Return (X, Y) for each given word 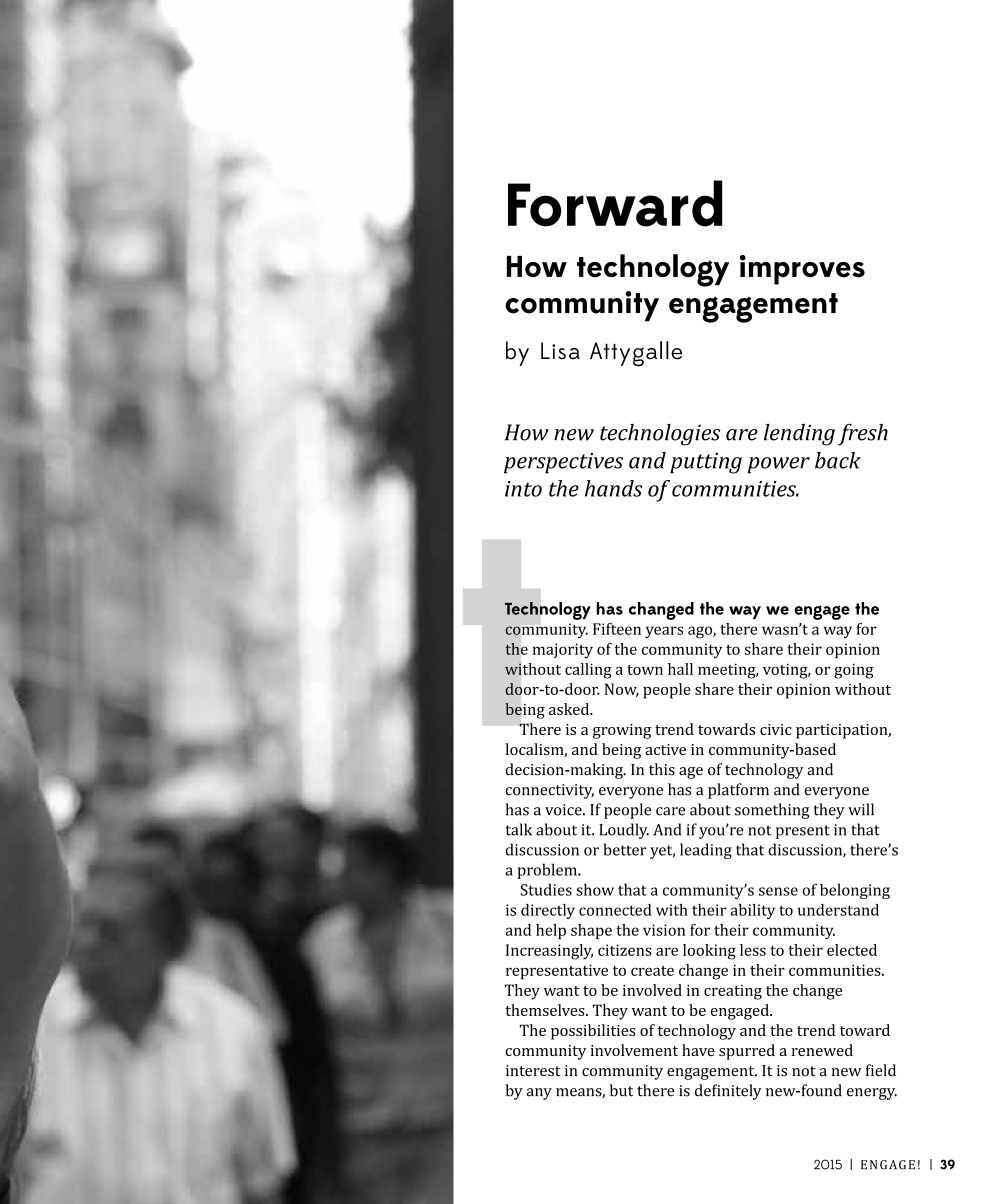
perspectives (563, 463)
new (574, 435)
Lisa (560, 351)
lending (799, 435)
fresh (863, 434)
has (609, 608)
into (523, 489)
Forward (615, 203)
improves (802, 270)
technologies (660, 435)
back (838, 460)
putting (706, 463)
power (779, 465)
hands (614, 488)
